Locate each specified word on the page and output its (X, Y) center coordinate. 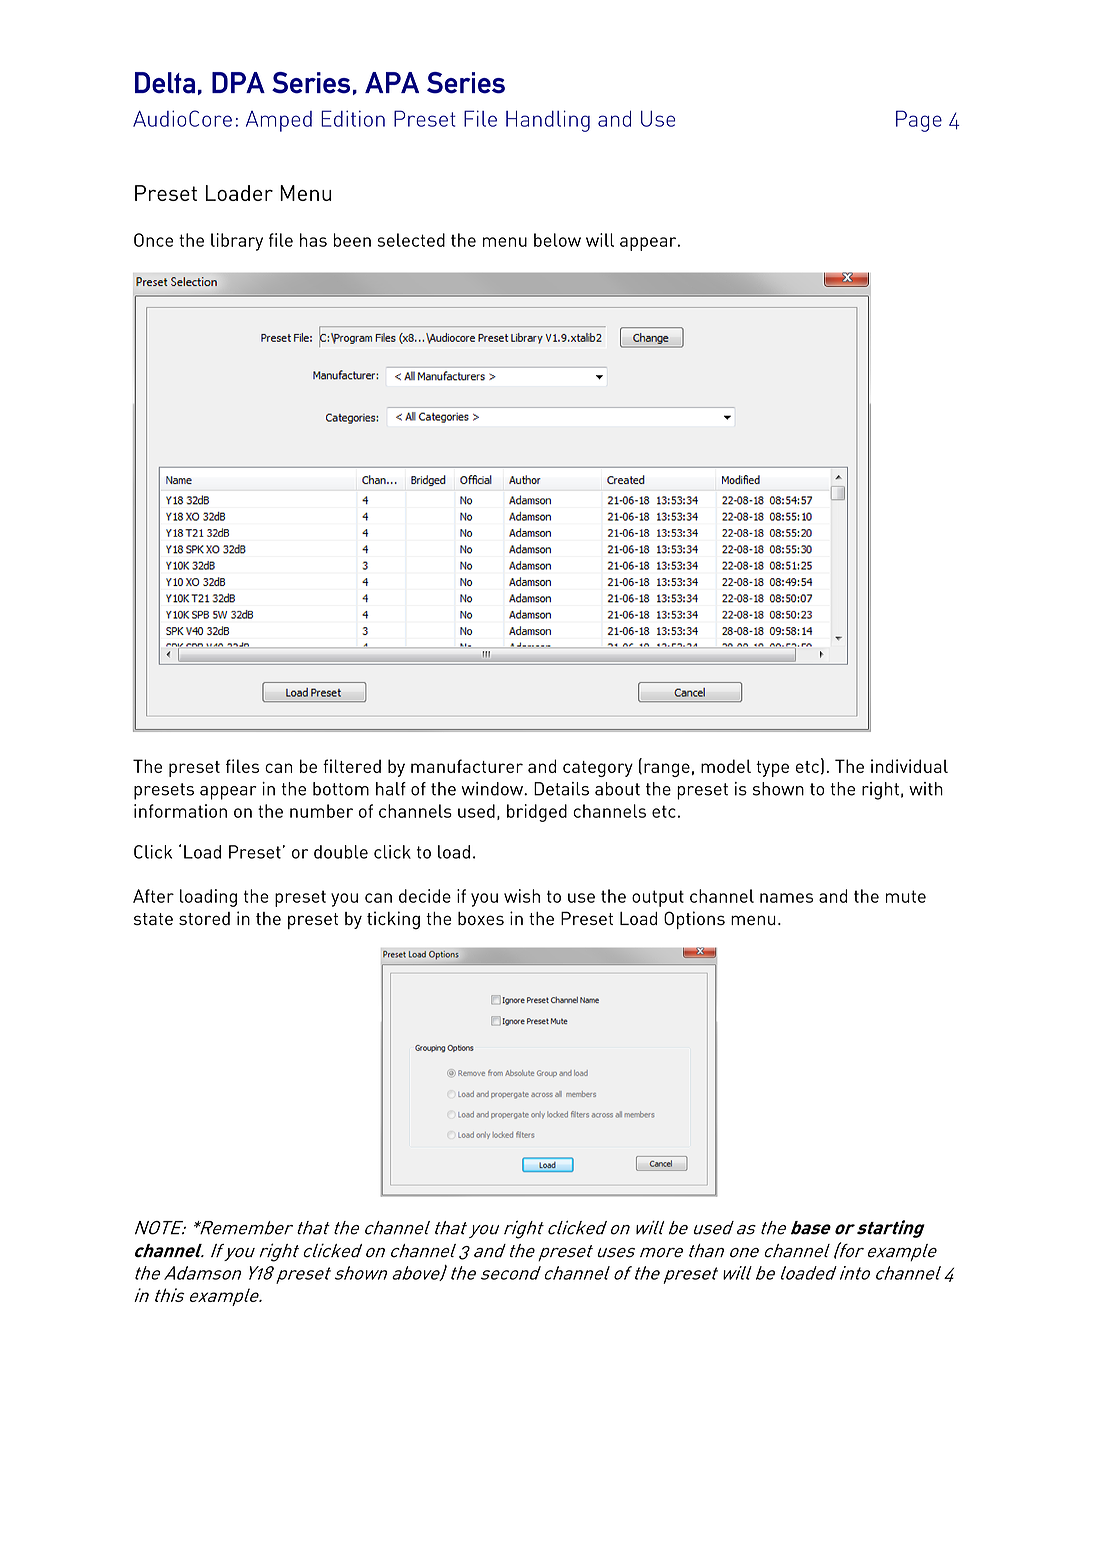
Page (919, 121)
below (557, 240)
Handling (548, 121)
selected (411, 240)
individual (909, 766)
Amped (279, 121)
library (237, 242)
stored (204, 918)
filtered (352, 766)
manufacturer (467, 766)
